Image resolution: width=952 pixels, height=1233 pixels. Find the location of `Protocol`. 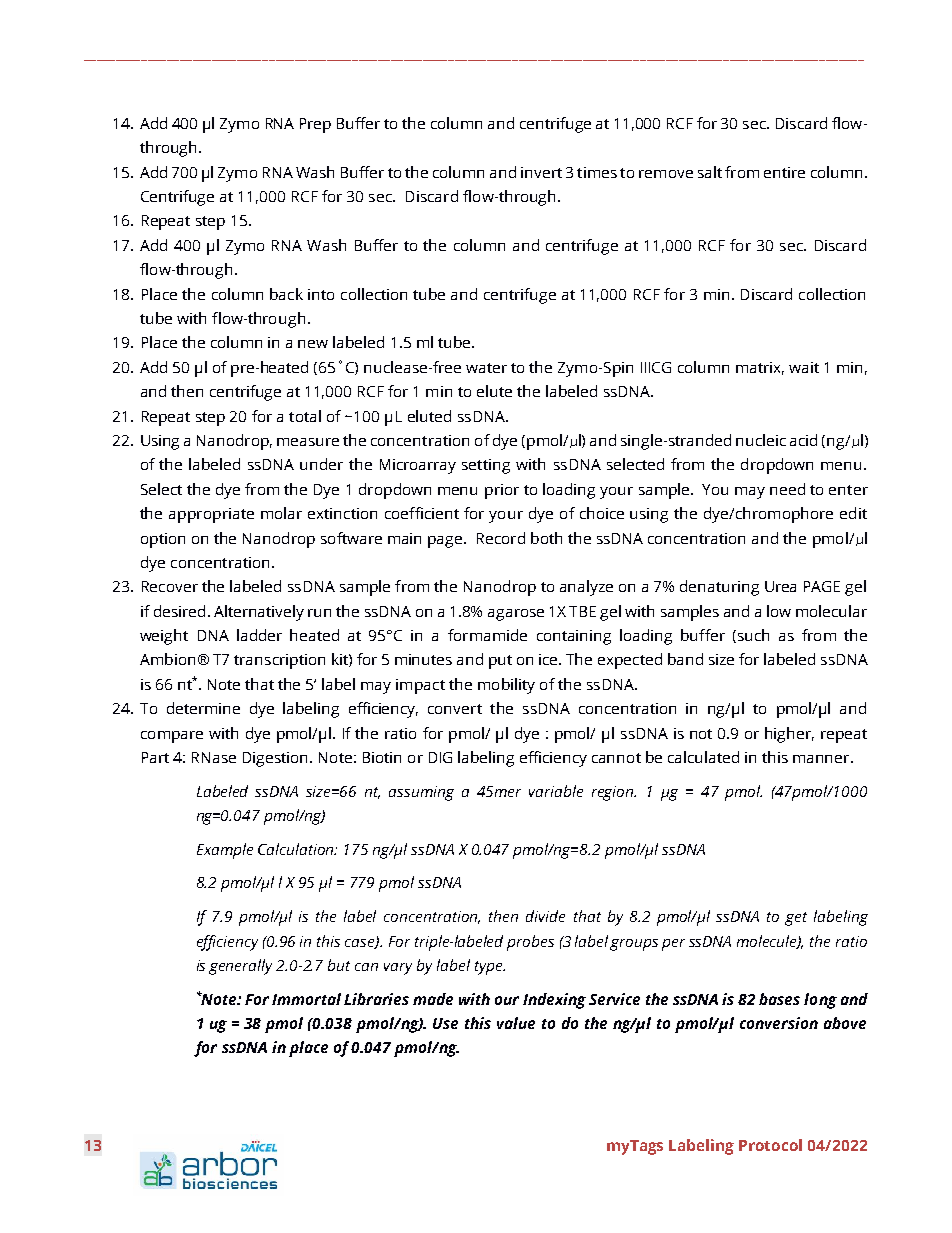

Protocol is located at coordinates (770, 1145).
